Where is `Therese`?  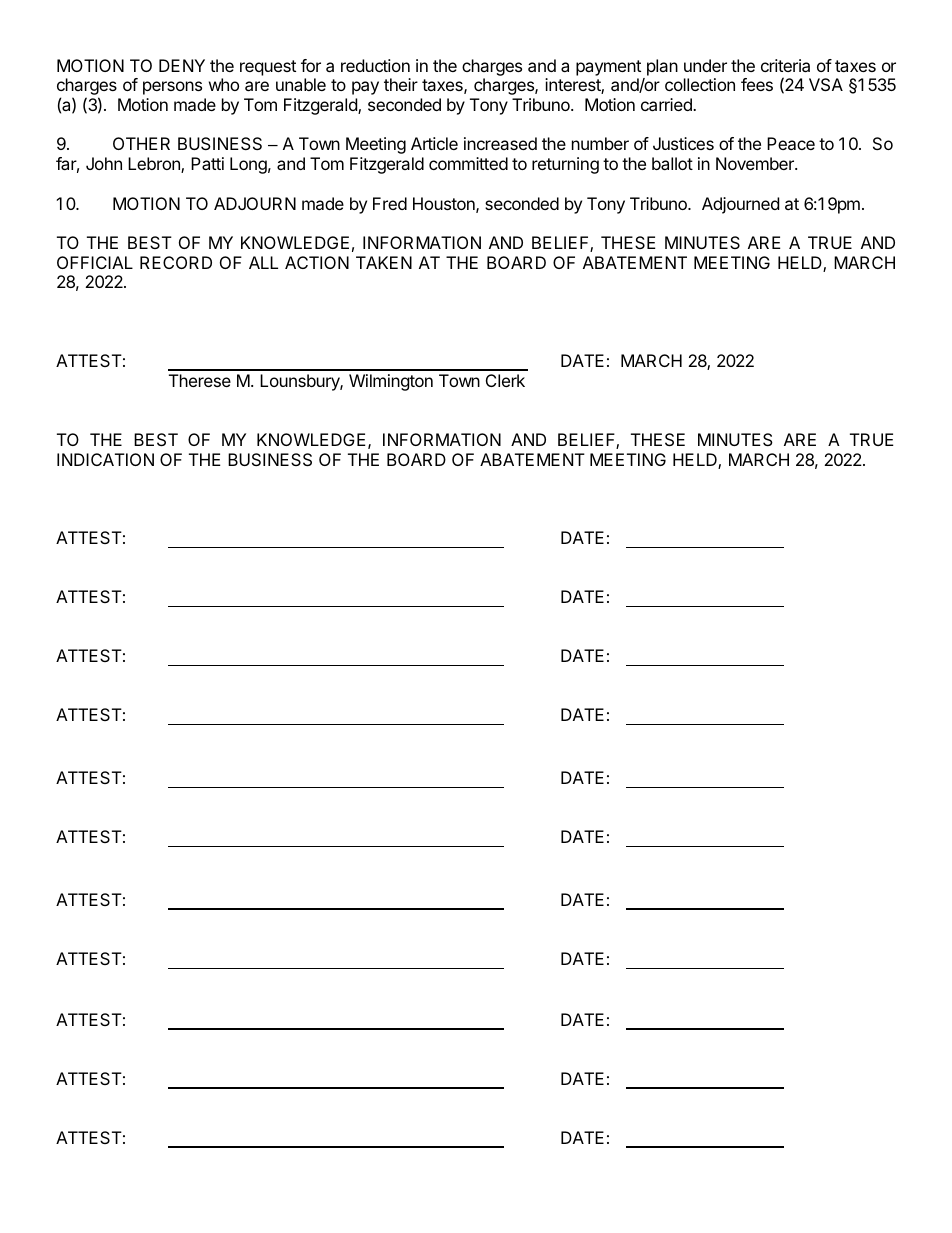
Therese is located at coordinates (200, 380).
